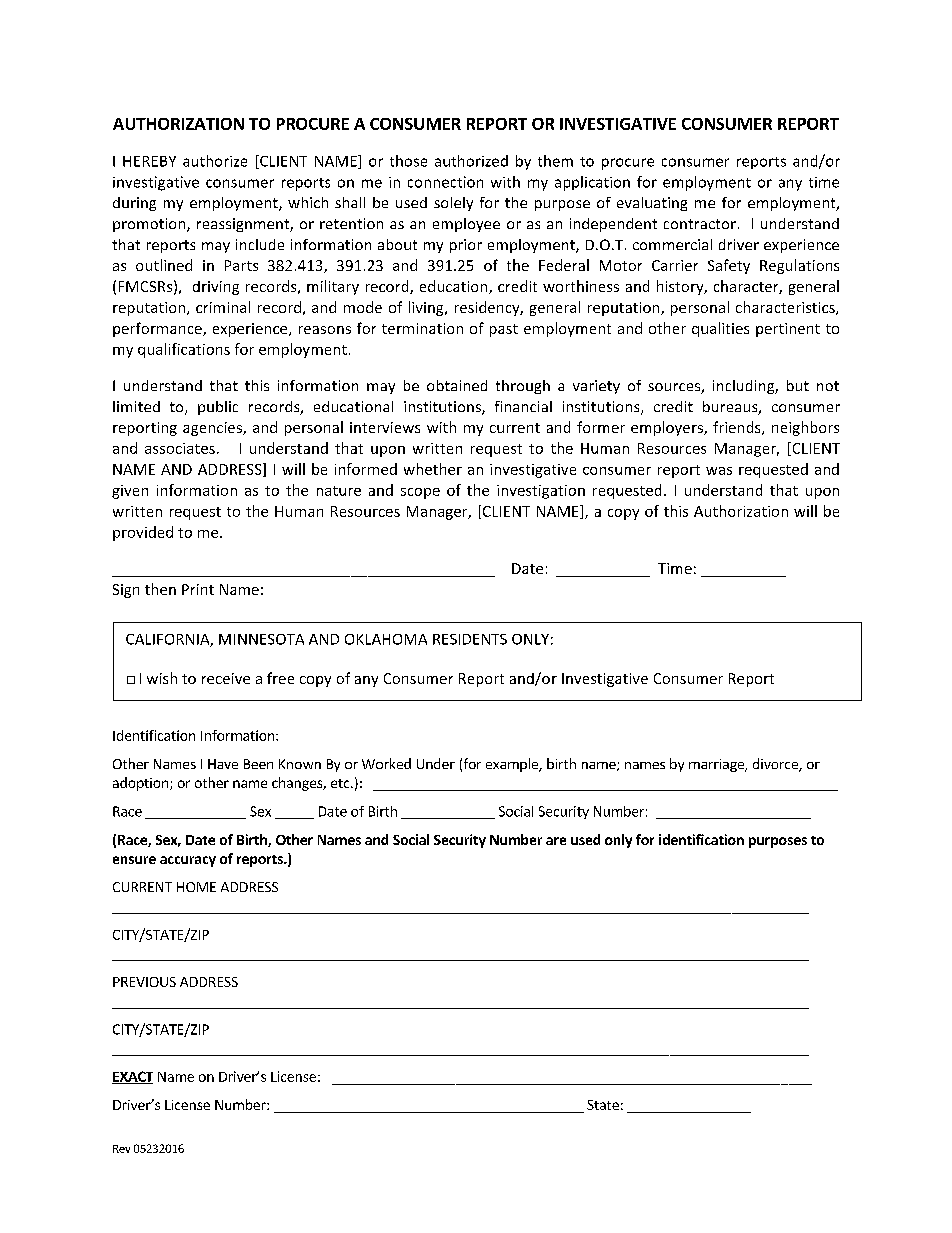  I want to click on contractor, so click(700, 224).
